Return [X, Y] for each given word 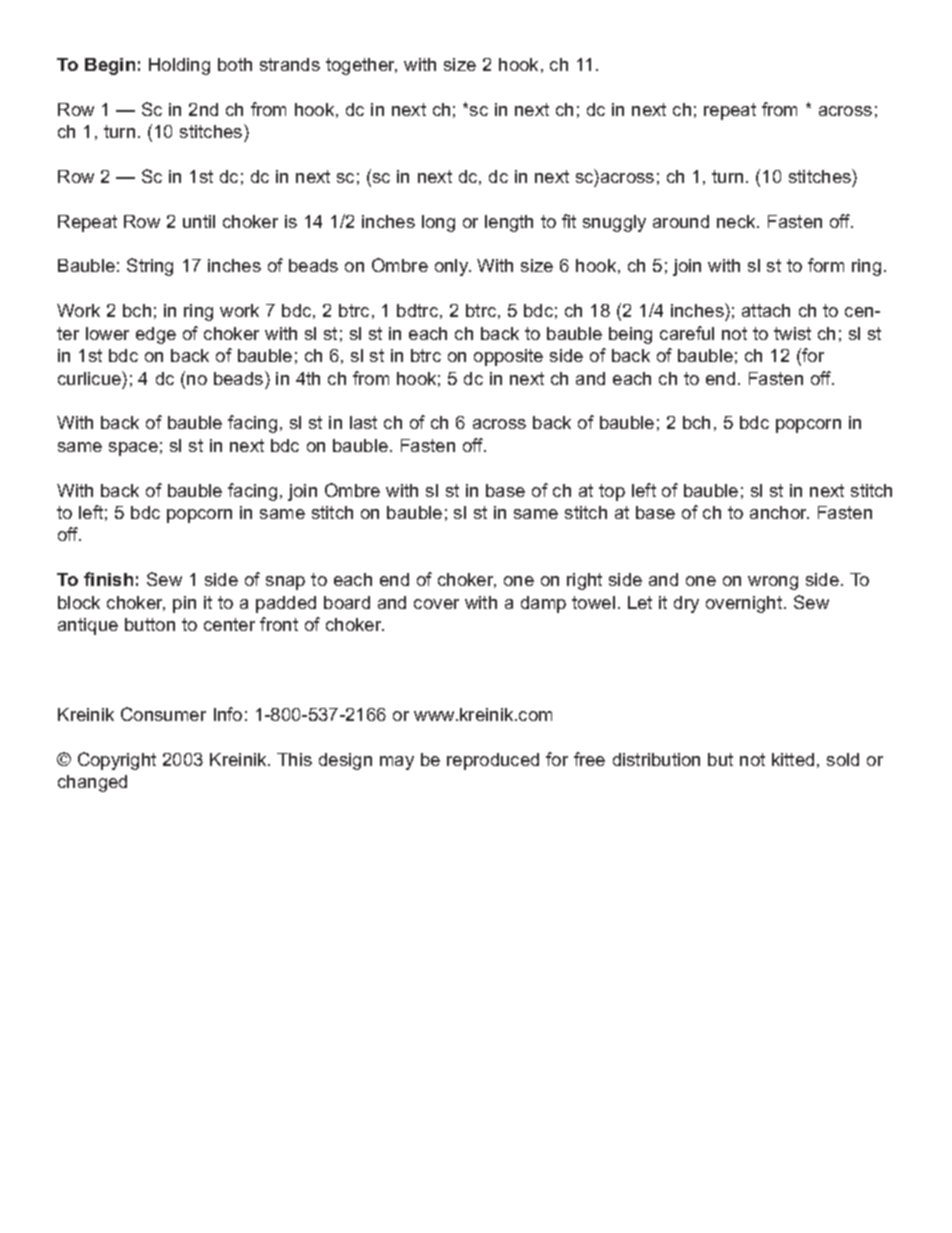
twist [792, 333]
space [133, 449]
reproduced [493, 761]
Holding [179, 66]
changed [92, 783]
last [363, 422]
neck [737, 221]
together [361, 66]
